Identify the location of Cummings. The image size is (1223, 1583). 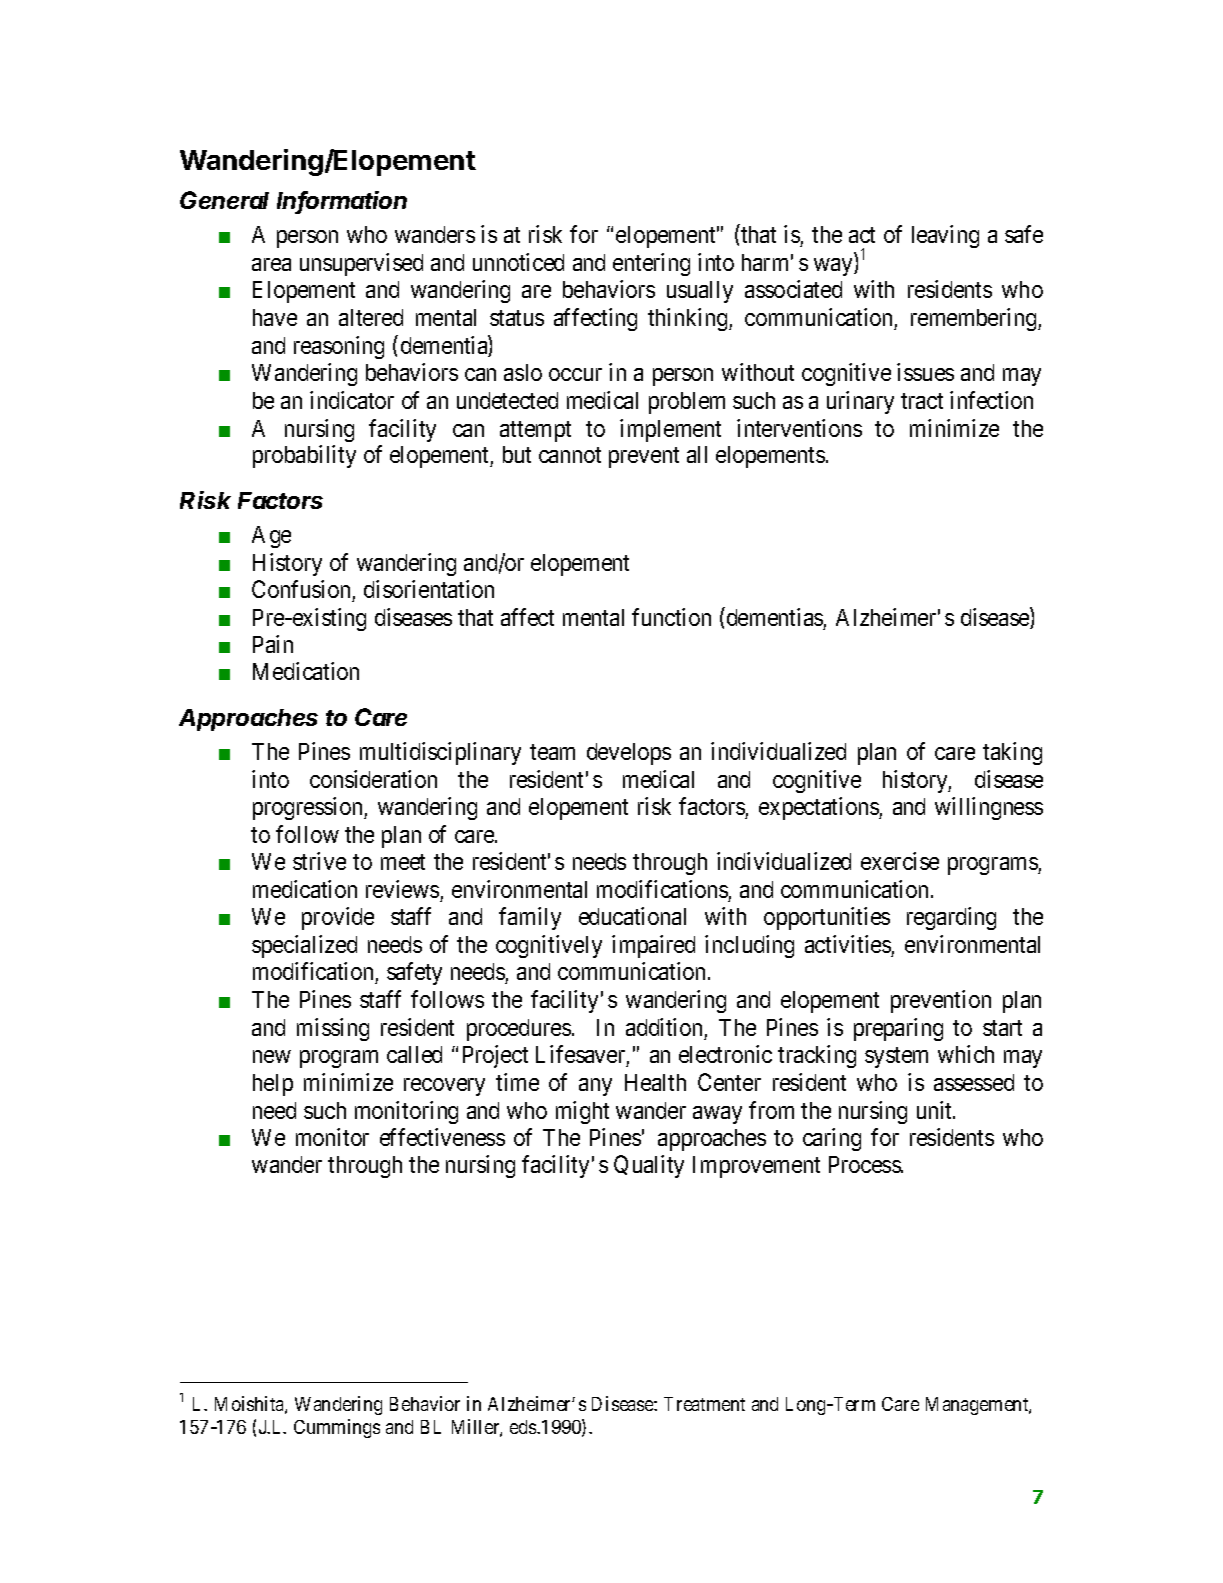
(337, 1428).
